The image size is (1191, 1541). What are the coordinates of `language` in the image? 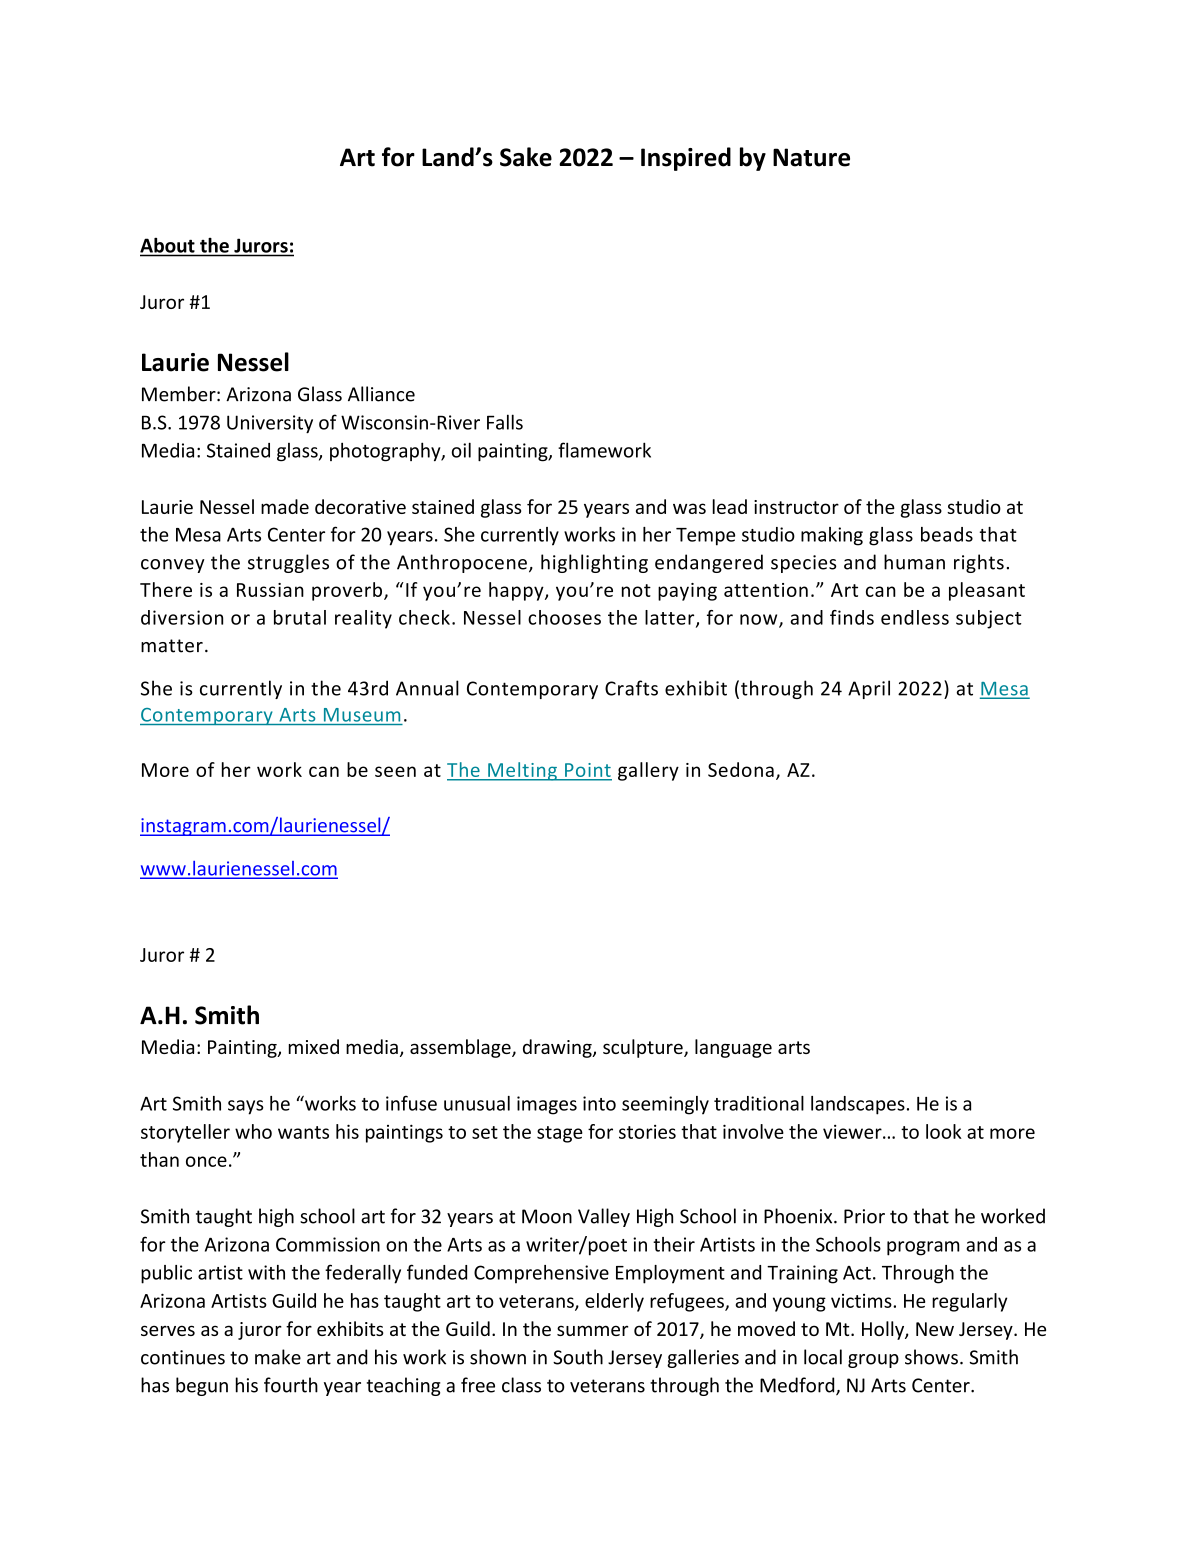 It's located at (733, 1048).
